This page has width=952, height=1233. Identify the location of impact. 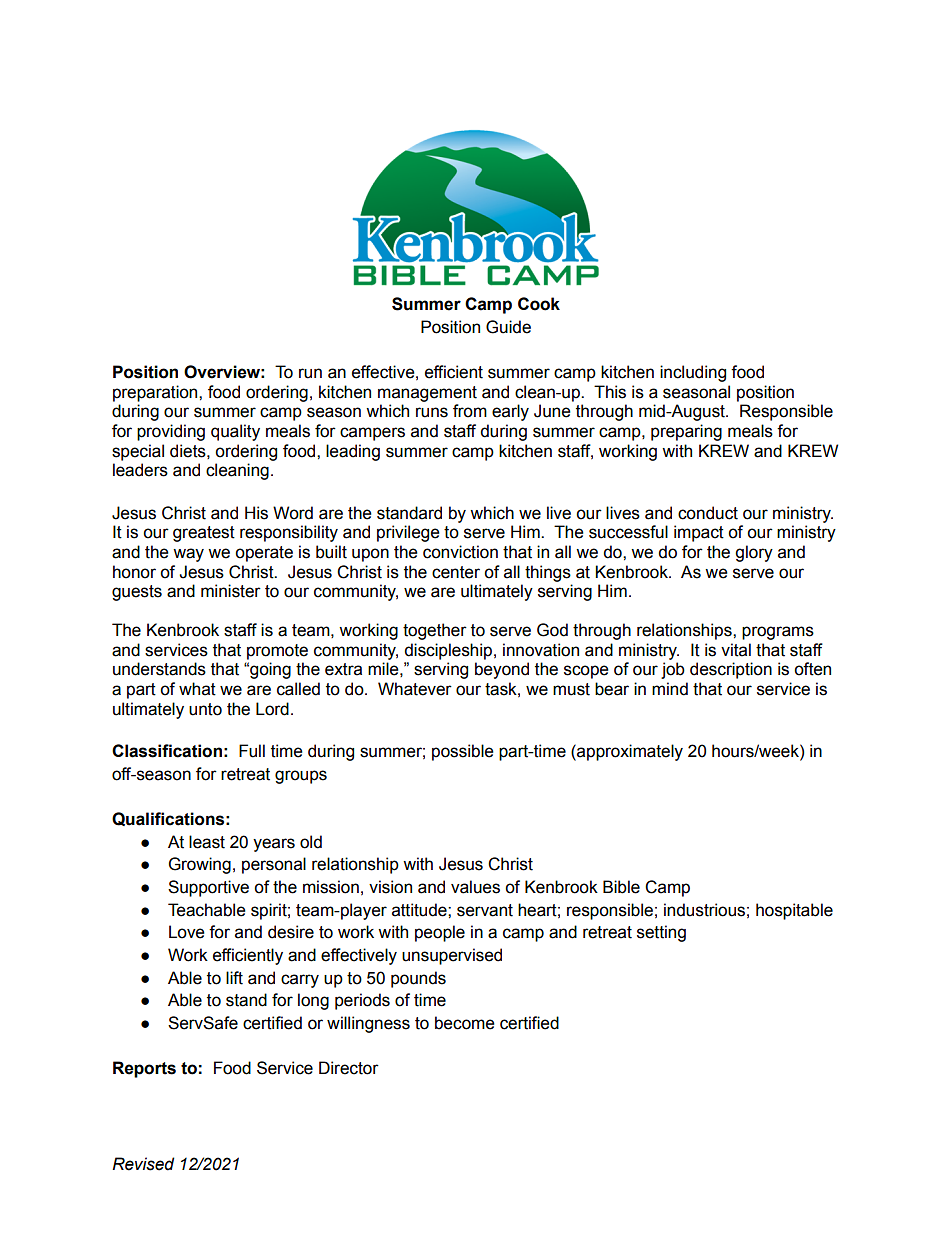
(699, 533).
